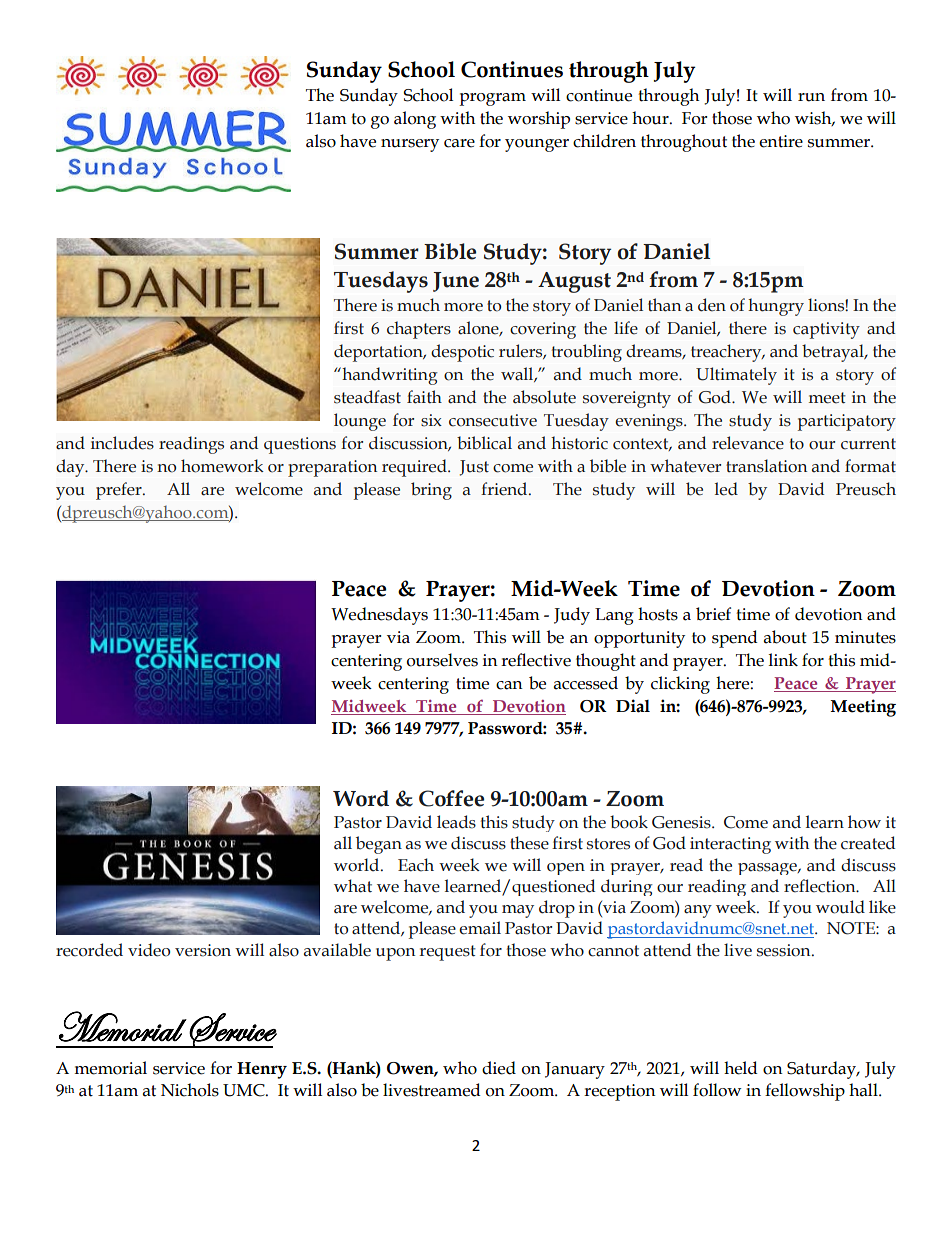 The width and height of the screenshot is (952, 1233). I want to click on about, so click(785, 637).
